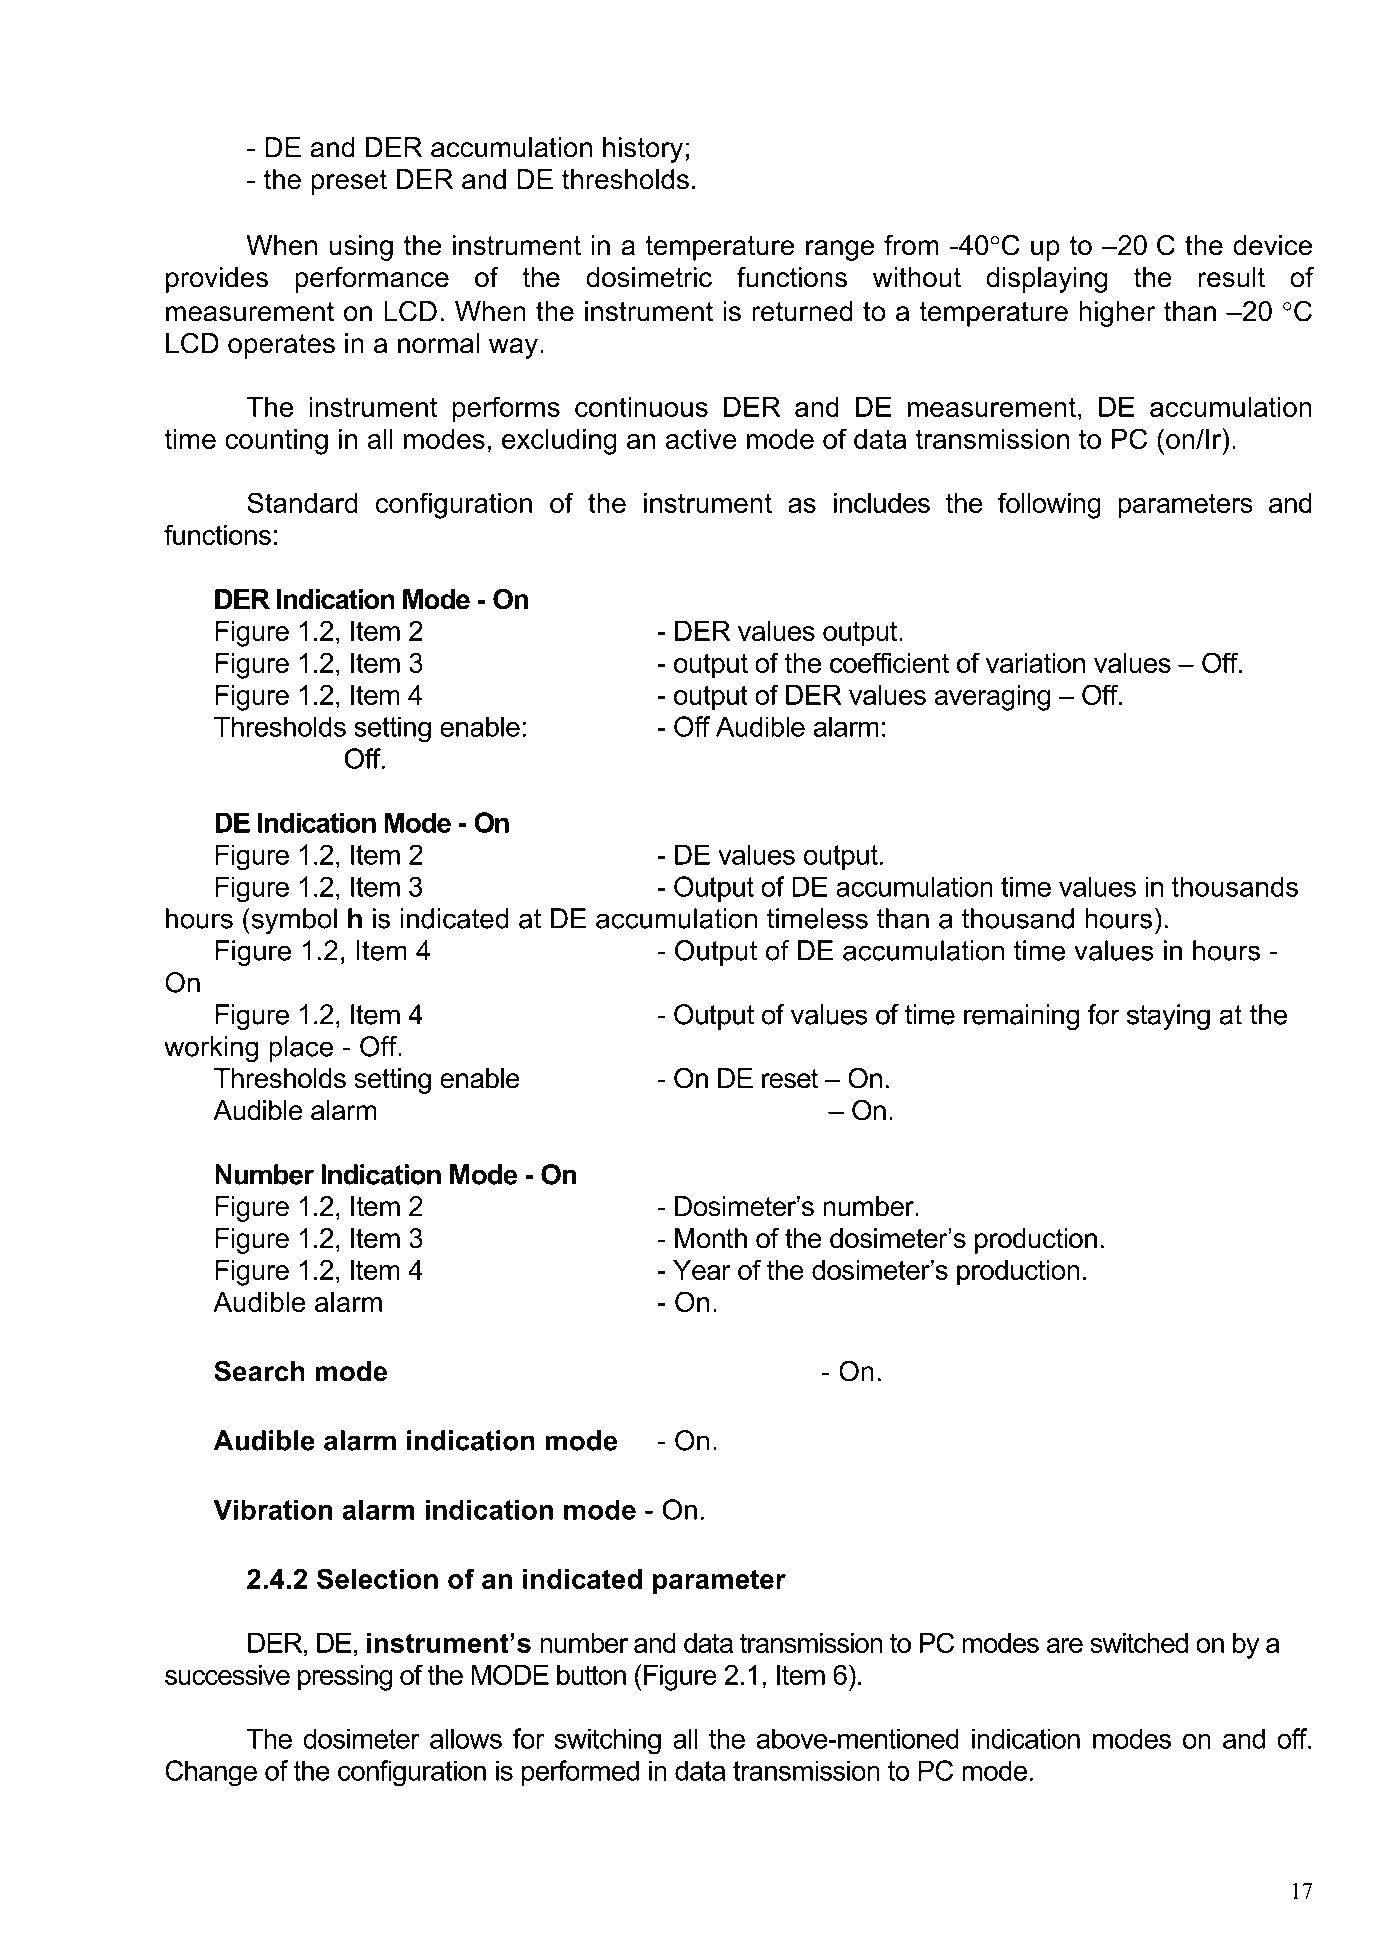  I want to click on remaining, so click(1021, 1017).
